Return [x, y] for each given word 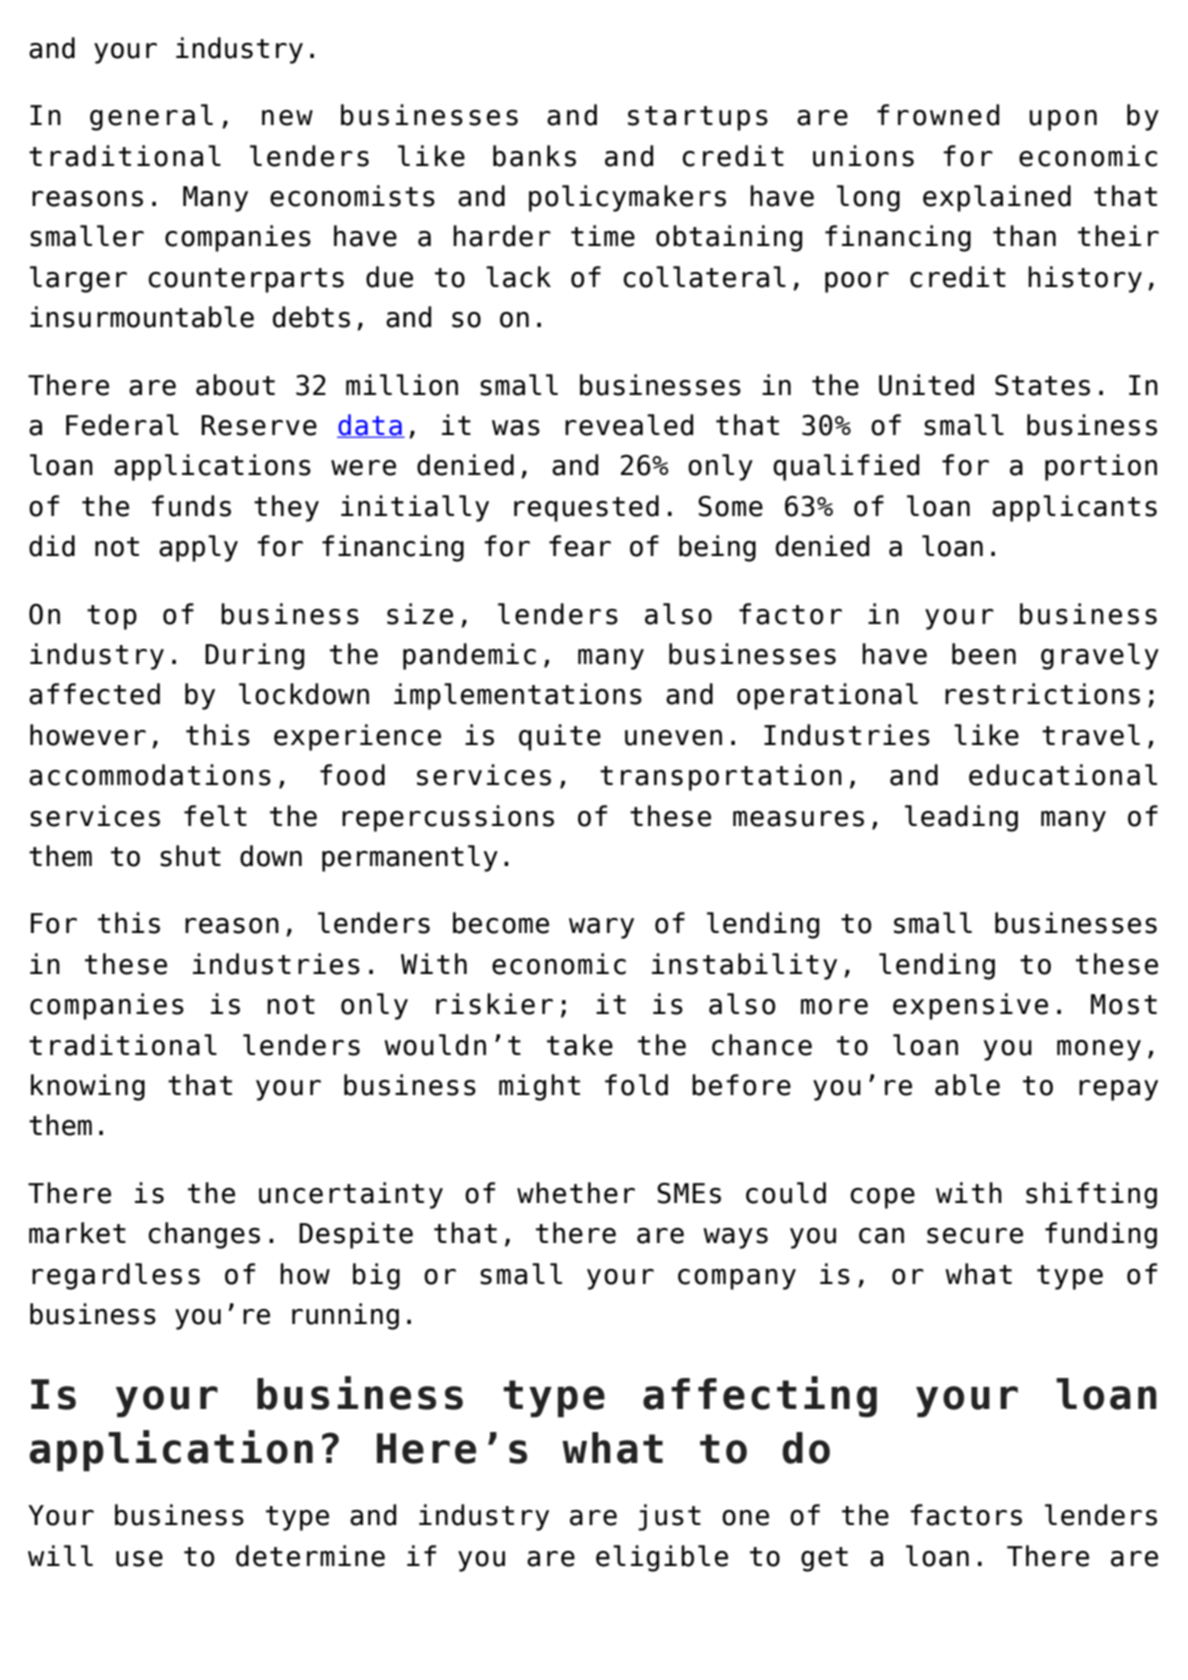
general [151, 117]
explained [997, 198]
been [984, 654]
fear [580, 546]
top [112, 617]
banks [534, 156]
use [139, 1559]
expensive [970, 1006]
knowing [88, 1087]
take [580, 1045]
